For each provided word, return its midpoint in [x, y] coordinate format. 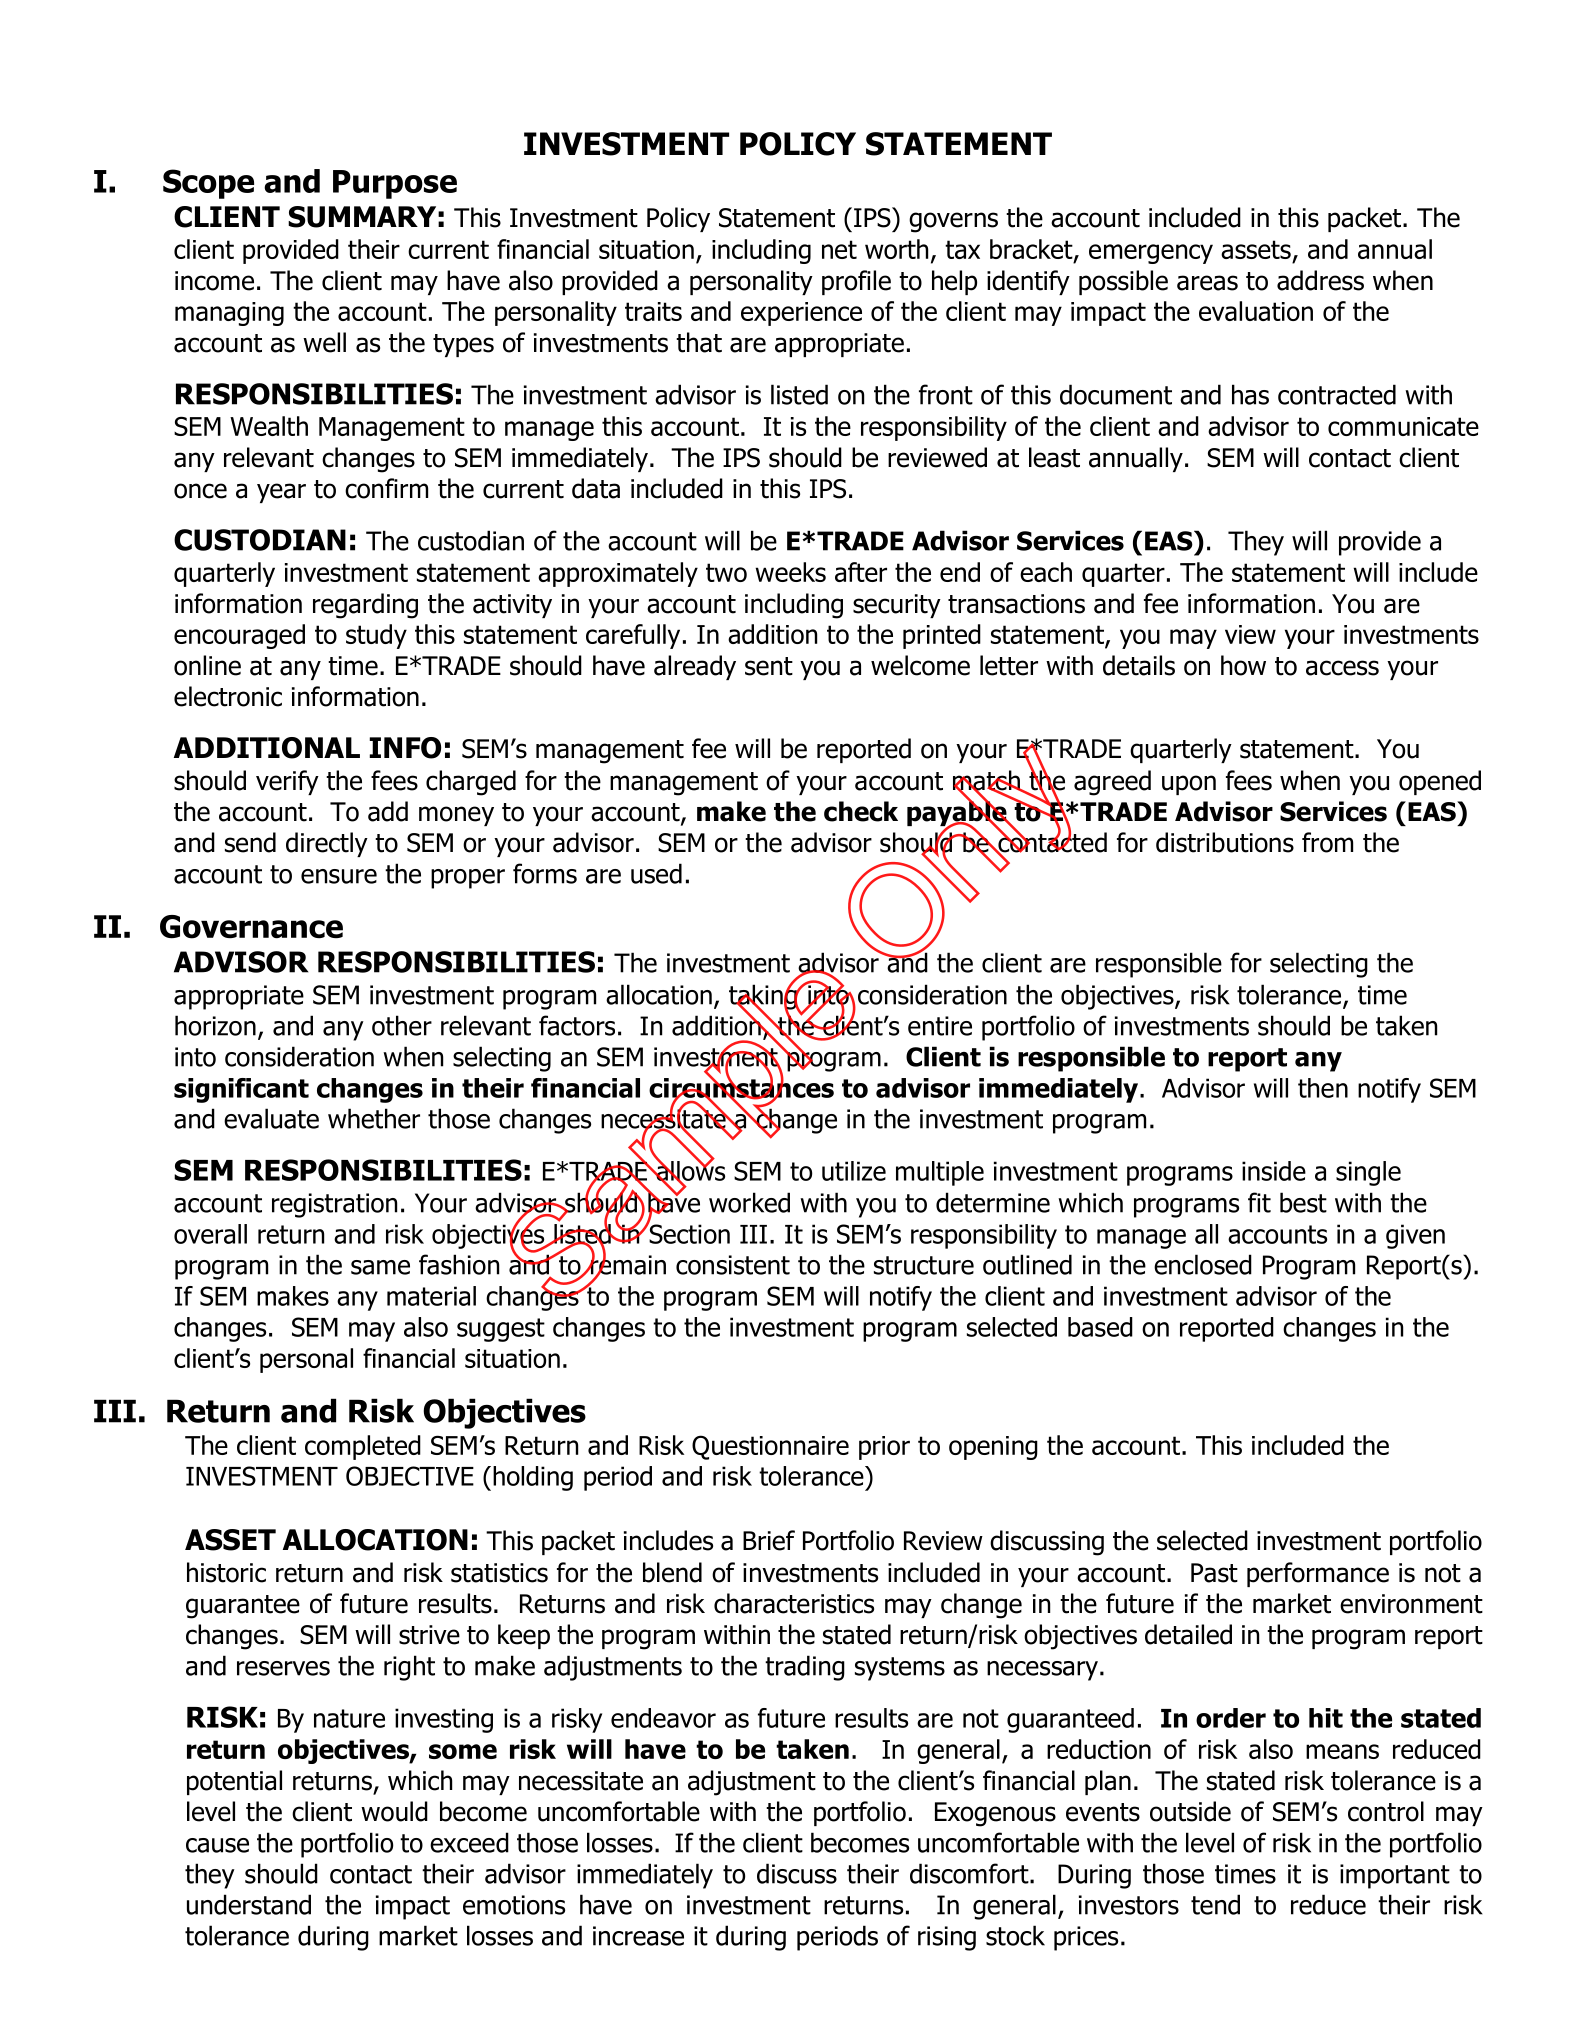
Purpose [395, 184]
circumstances [741, 1088]
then [1323, 1088]
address [1320, 280]
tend [1215, 1904]
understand [249, 1904]
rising [947, 1938]
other [402, 1025]
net [839, 249]
